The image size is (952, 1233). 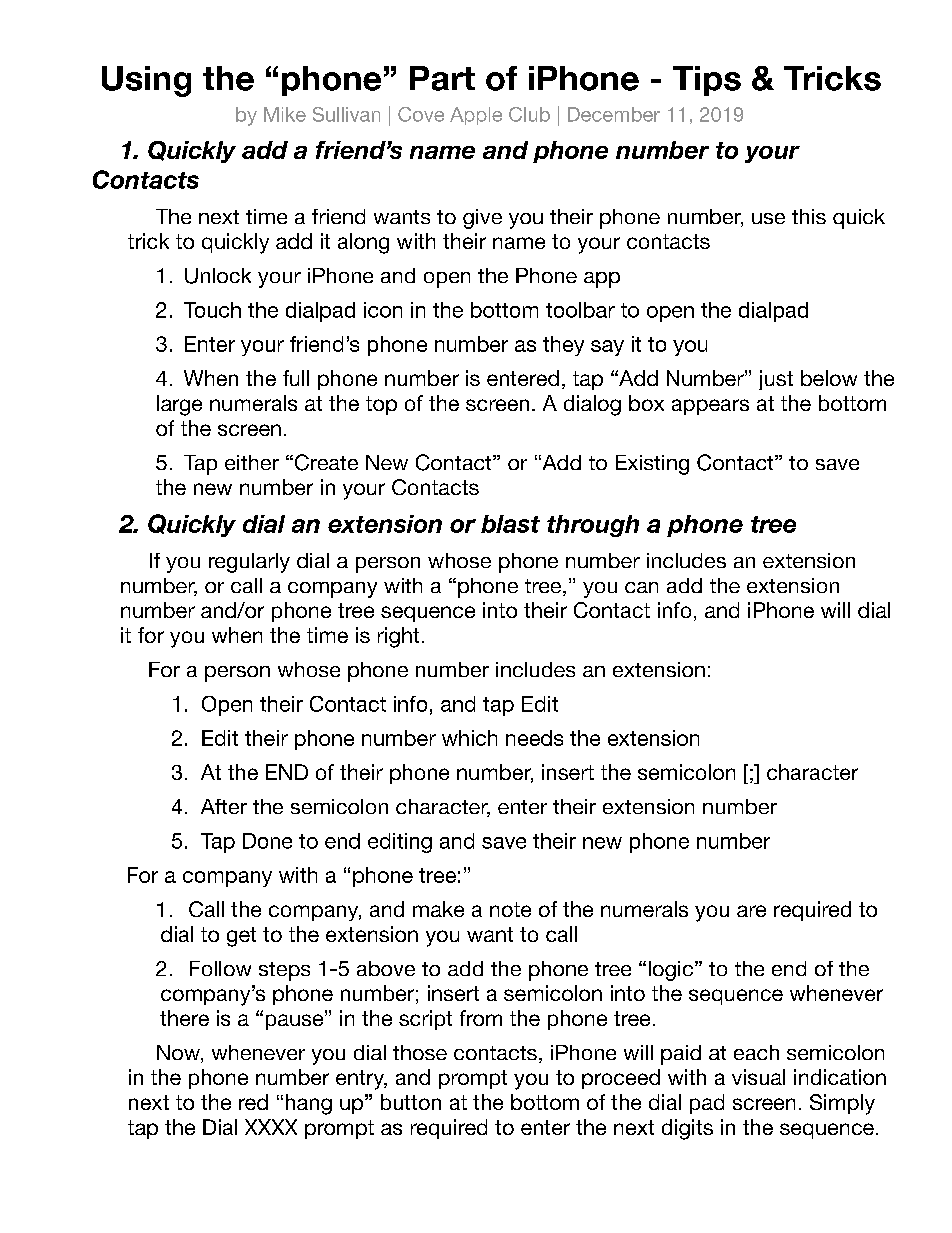 What do you see at coordinates (420, 1052) in the screenshot?
I see `those` at bounding box center [420, 1052].
